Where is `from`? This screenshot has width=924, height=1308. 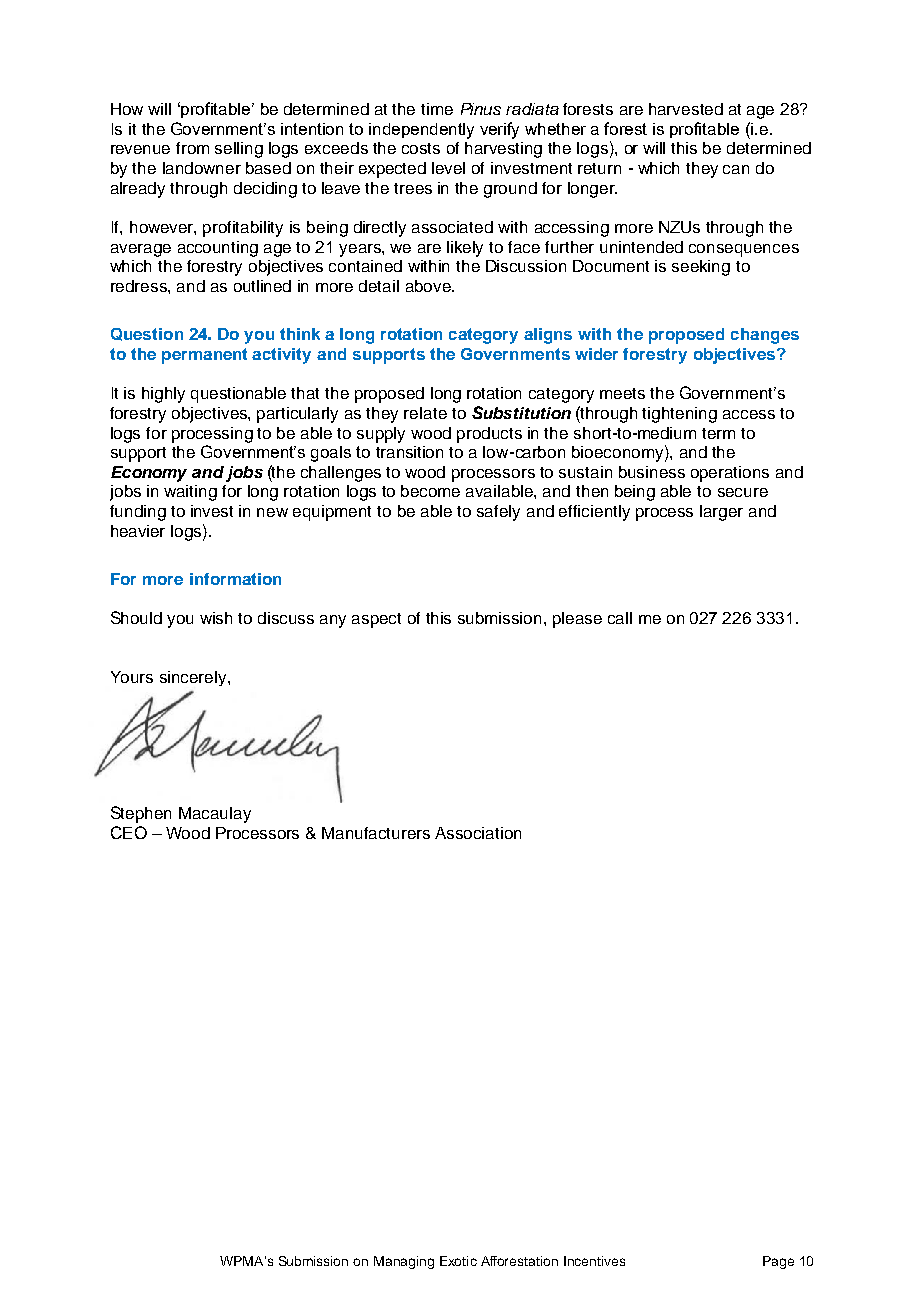 from is located at coordinates (192, 148).
